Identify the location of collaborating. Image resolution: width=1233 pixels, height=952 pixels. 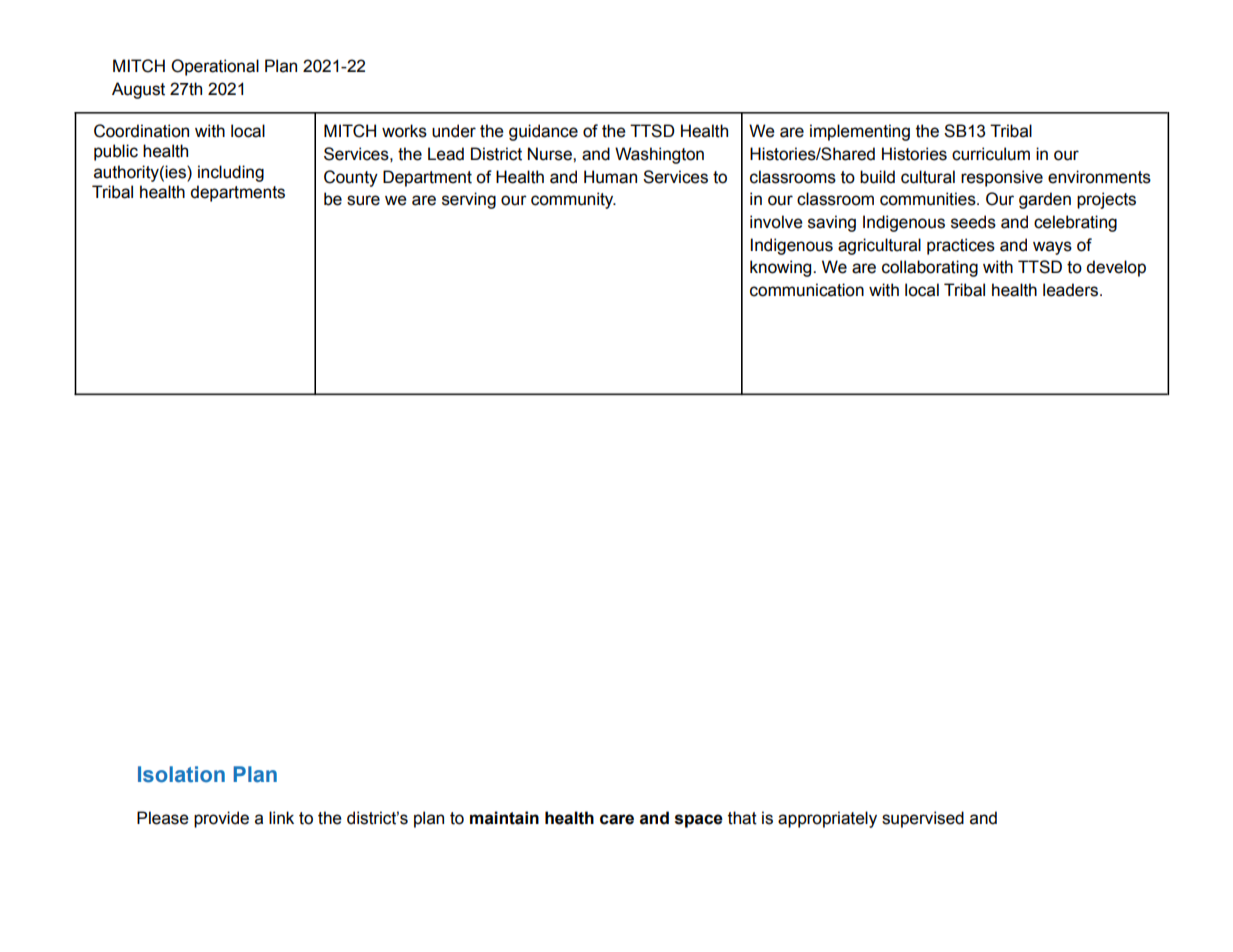
(930, 268).
